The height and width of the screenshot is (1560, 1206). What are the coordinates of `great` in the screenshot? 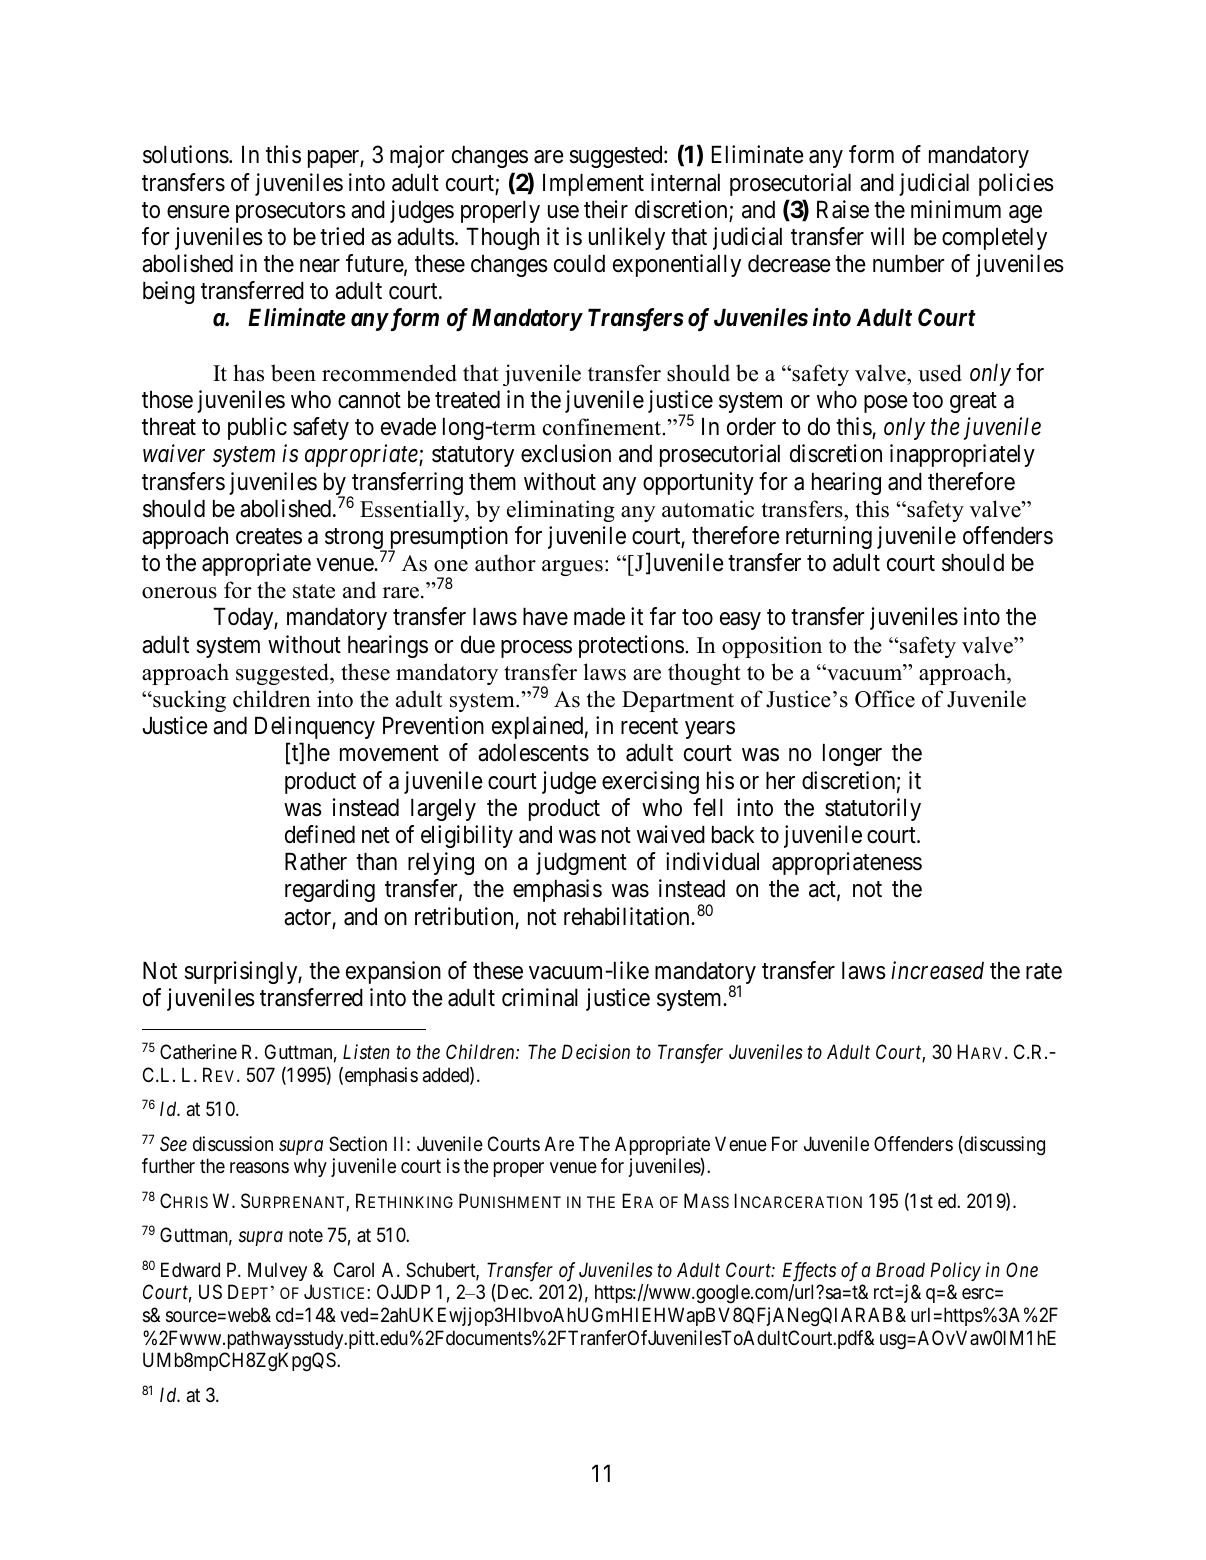 It's located at (973, 402).
